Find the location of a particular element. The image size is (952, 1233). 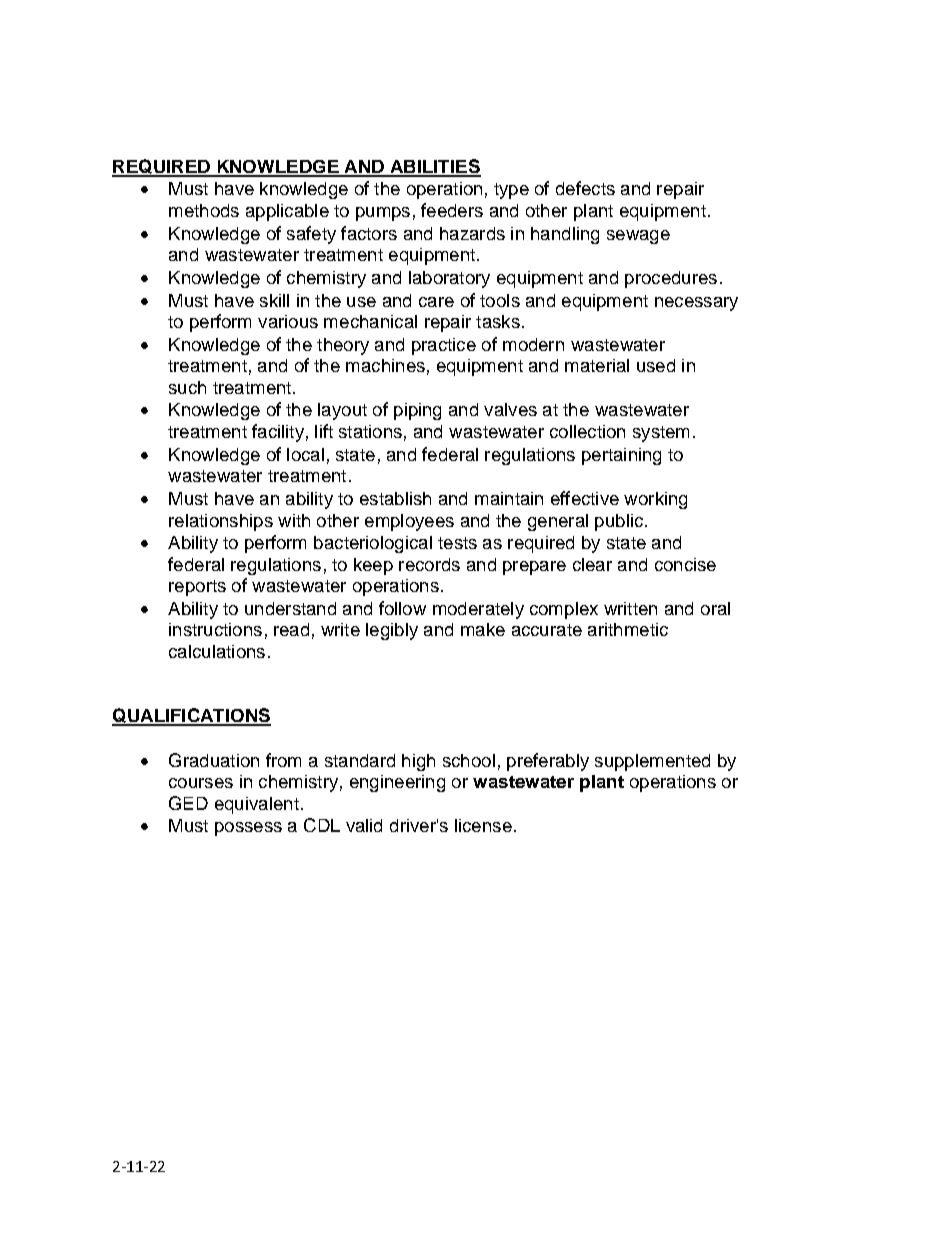

employees is located at coordinates (409, 522).
